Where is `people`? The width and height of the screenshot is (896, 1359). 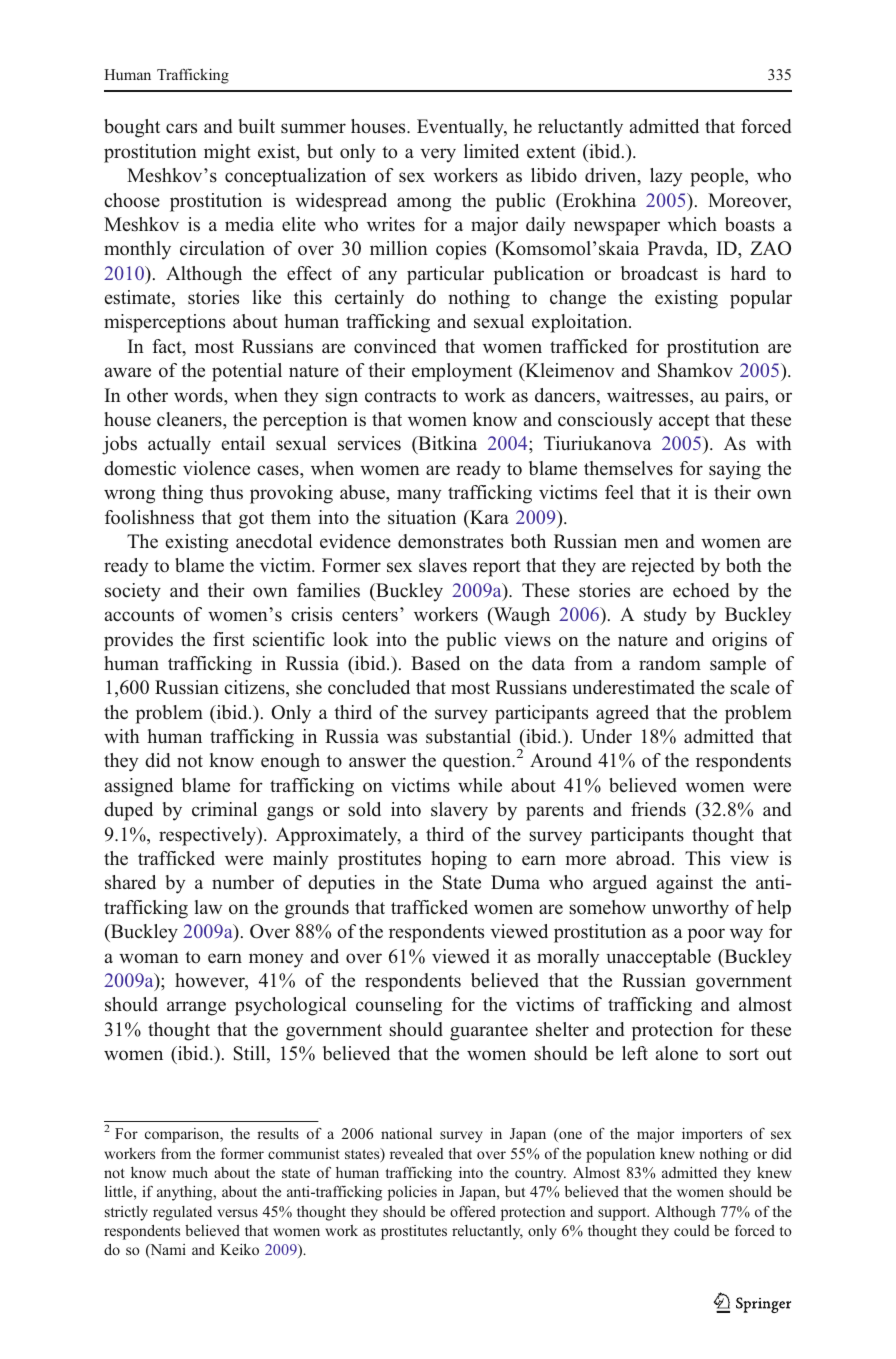
people is located at coordinates (718, 177).
